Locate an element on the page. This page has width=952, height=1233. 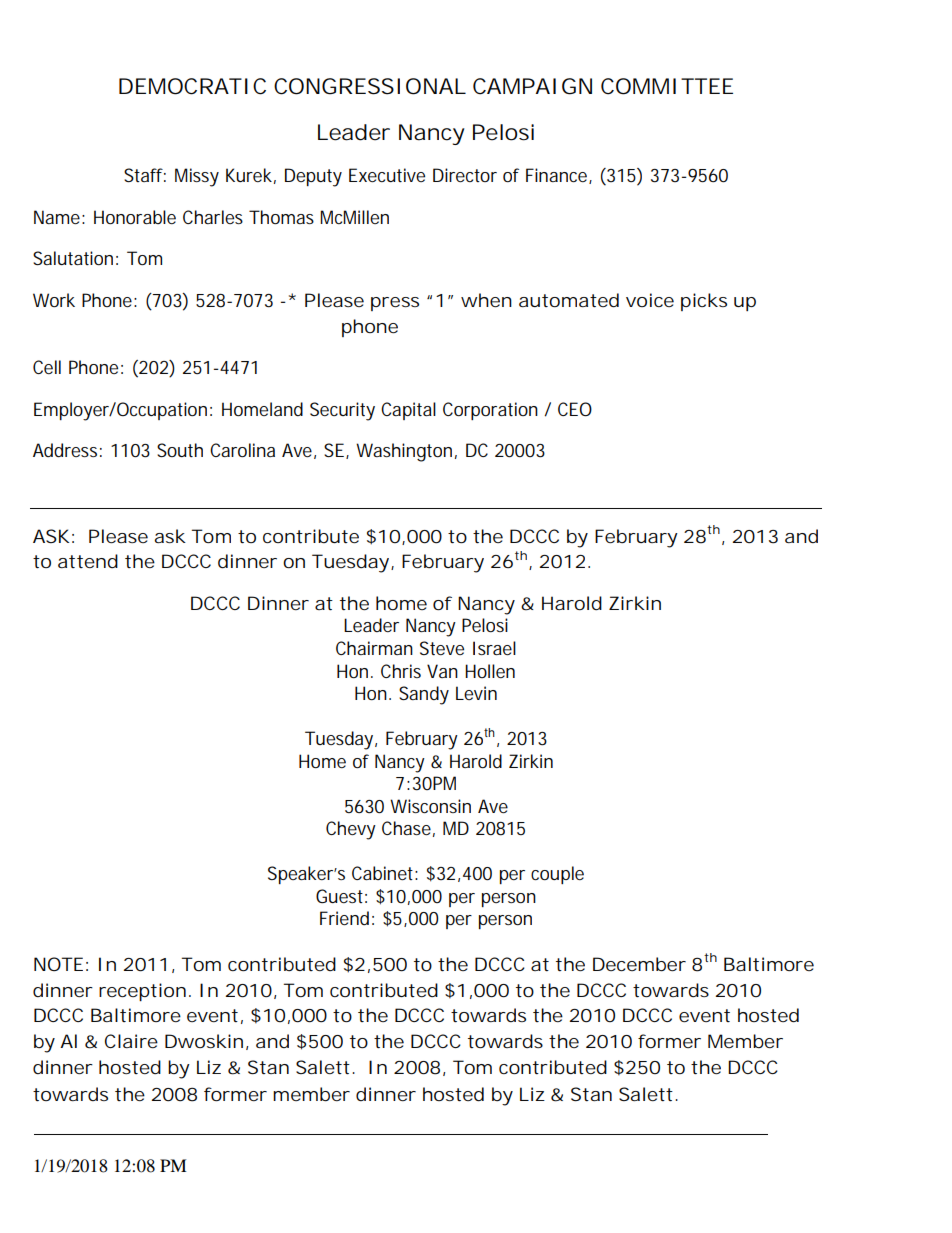
December is located at coordinates (639, 964).
